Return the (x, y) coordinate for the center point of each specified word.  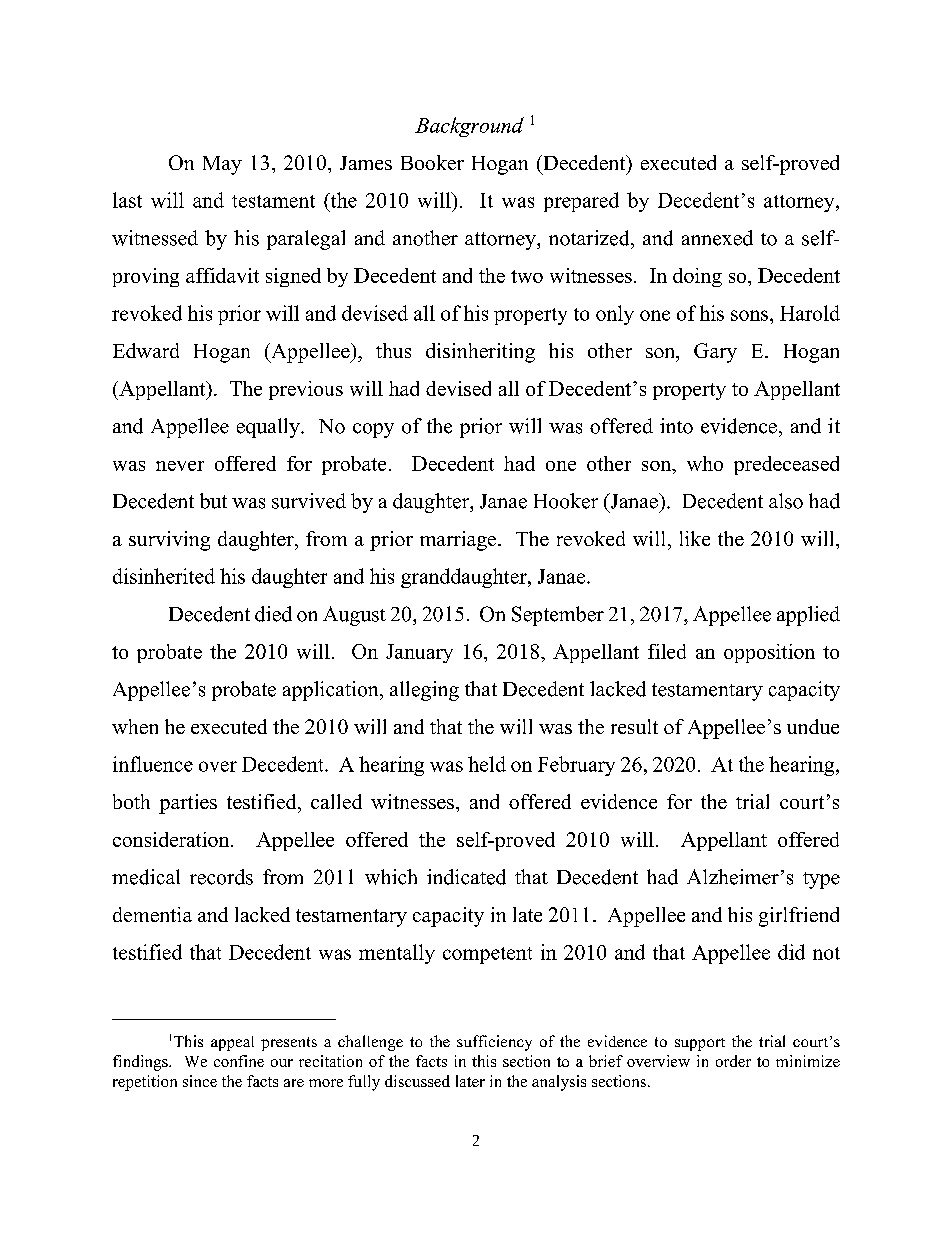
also (786, 501)
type (821, 880)
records (221, 877)
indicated (466, 877)
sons (749, 315)
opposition (769, 653)
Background (469, 127)
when (135, 726)
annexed (717, 238)
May (222, 165)
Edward (146, 350)
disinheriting (480, 353)
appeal (232, 1043)
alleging (424, 691)
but (213, 501)
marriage (459, 541)
